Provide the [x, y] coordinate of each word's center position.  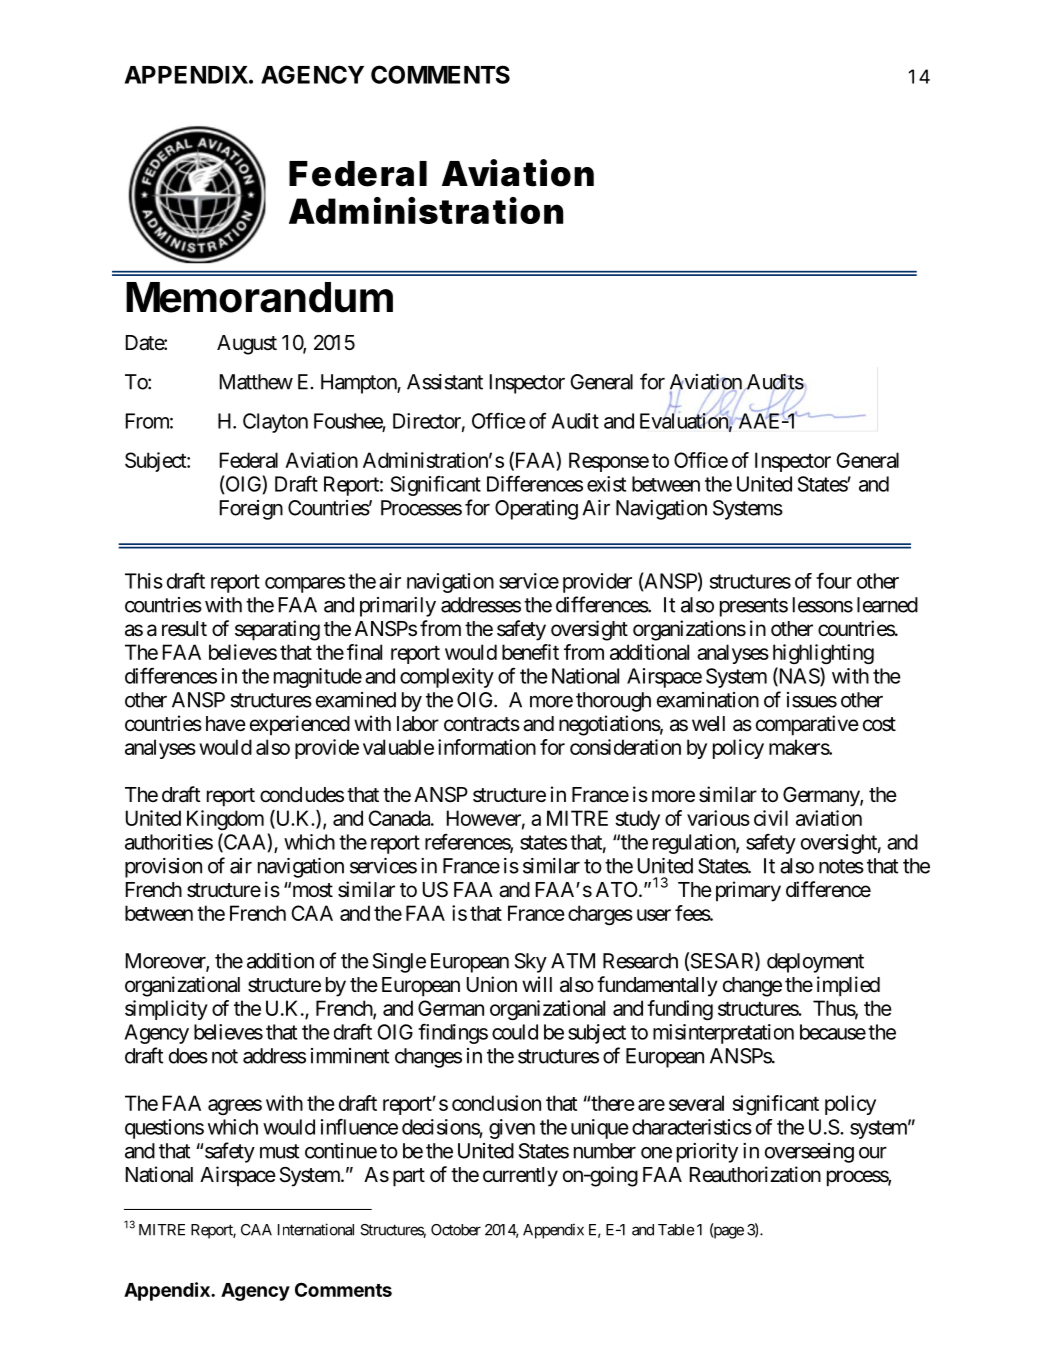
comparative [807, 725]
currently [520, 1177]
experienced [300, 725]
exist [606, 484]
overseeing [809, 1153]
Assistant [445, 382]
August [247, 345]
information [487, 747]
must [279, 1151]
